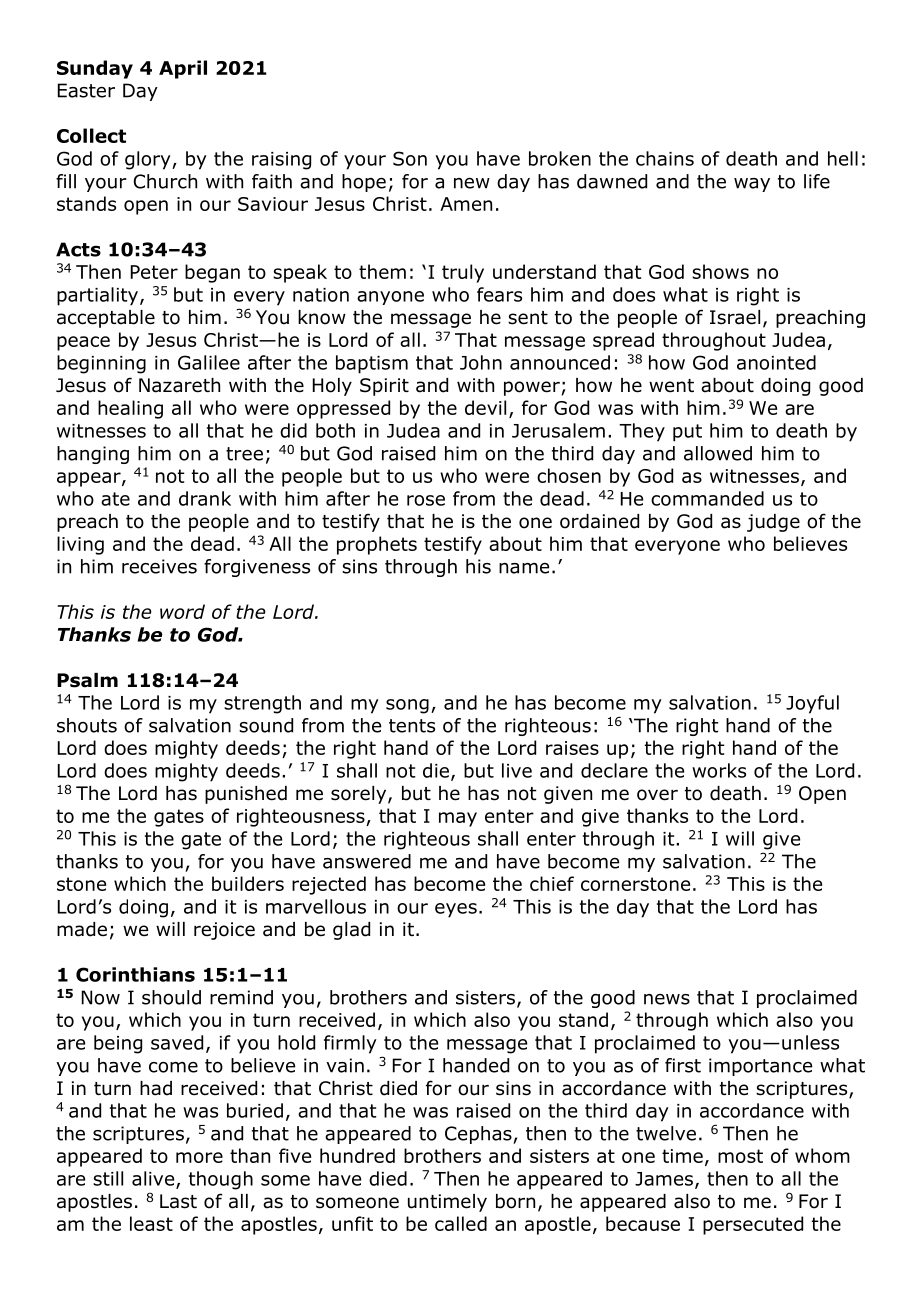  I want to click on news, so click(667, 999).
